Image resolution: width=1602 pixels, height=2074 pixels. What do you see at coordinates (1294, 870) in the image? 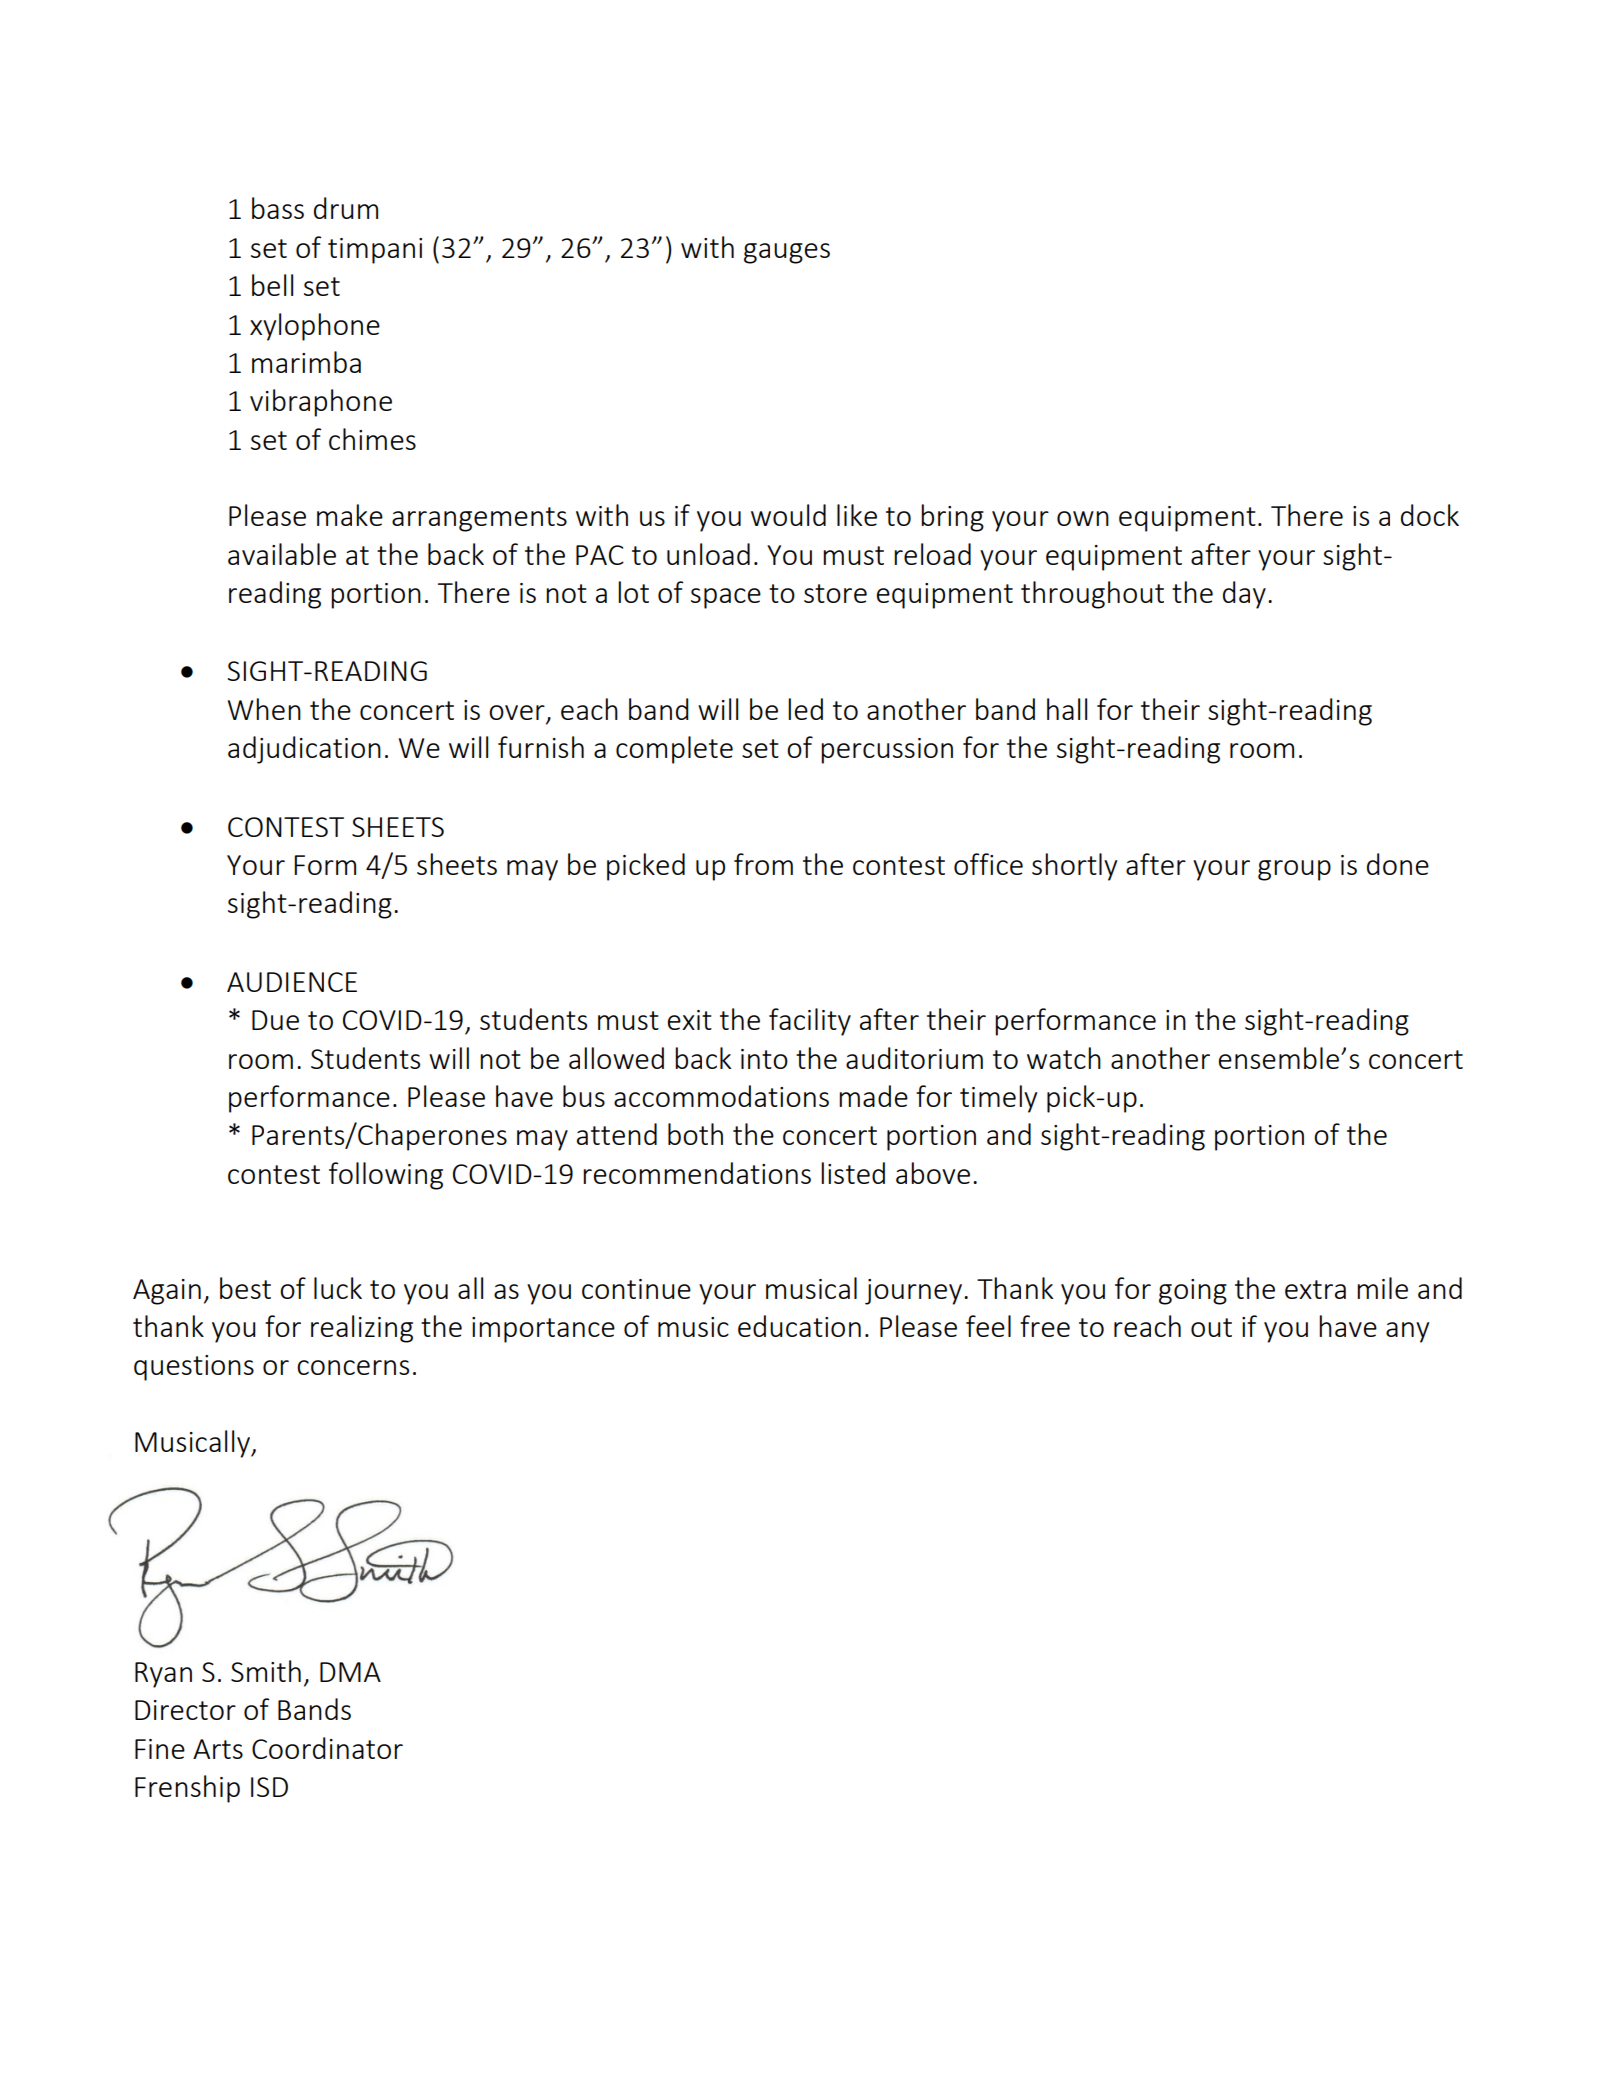
I see `group` at bounding box center [1294, 870].
